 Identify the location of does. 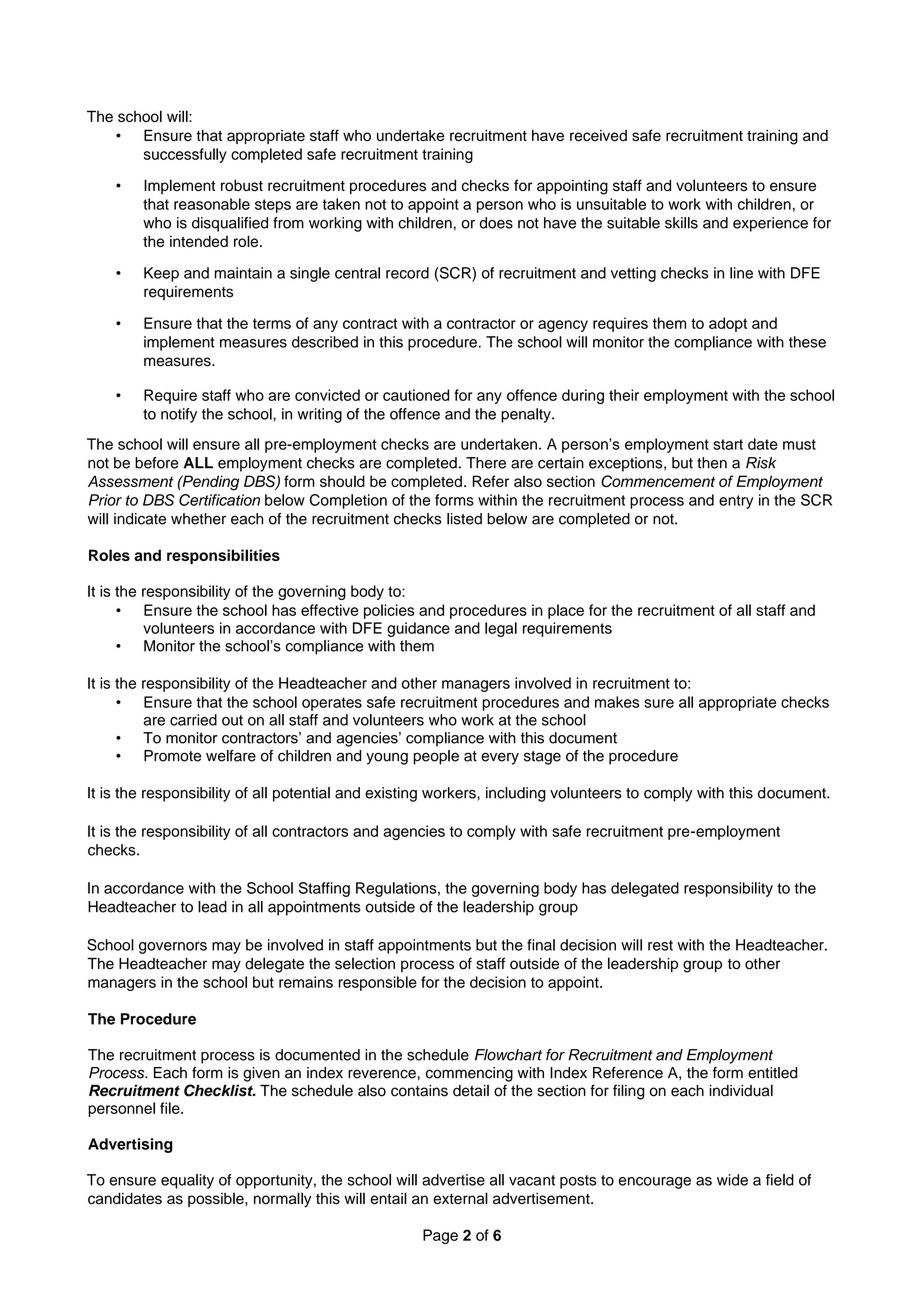
(496, 223).
